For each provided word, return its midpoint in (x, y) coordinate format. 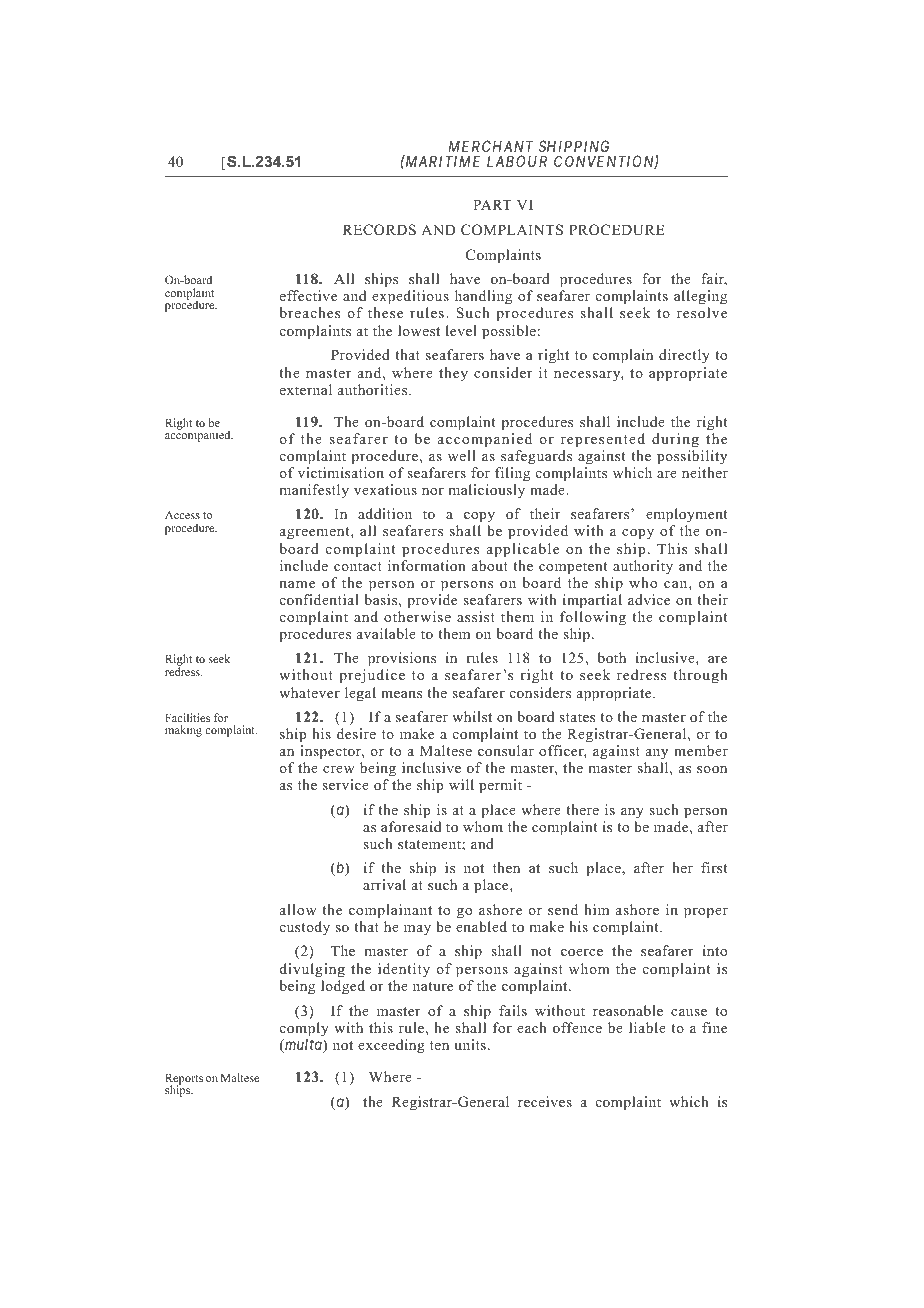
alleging (700, 299)
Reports (184, 1080)
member (701, 750)
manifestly (314, 491)
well (462, 455)
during (675, 440)
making (183, 731)
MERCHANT (491, 146)
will (461, 784)
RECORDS (379, 230)
